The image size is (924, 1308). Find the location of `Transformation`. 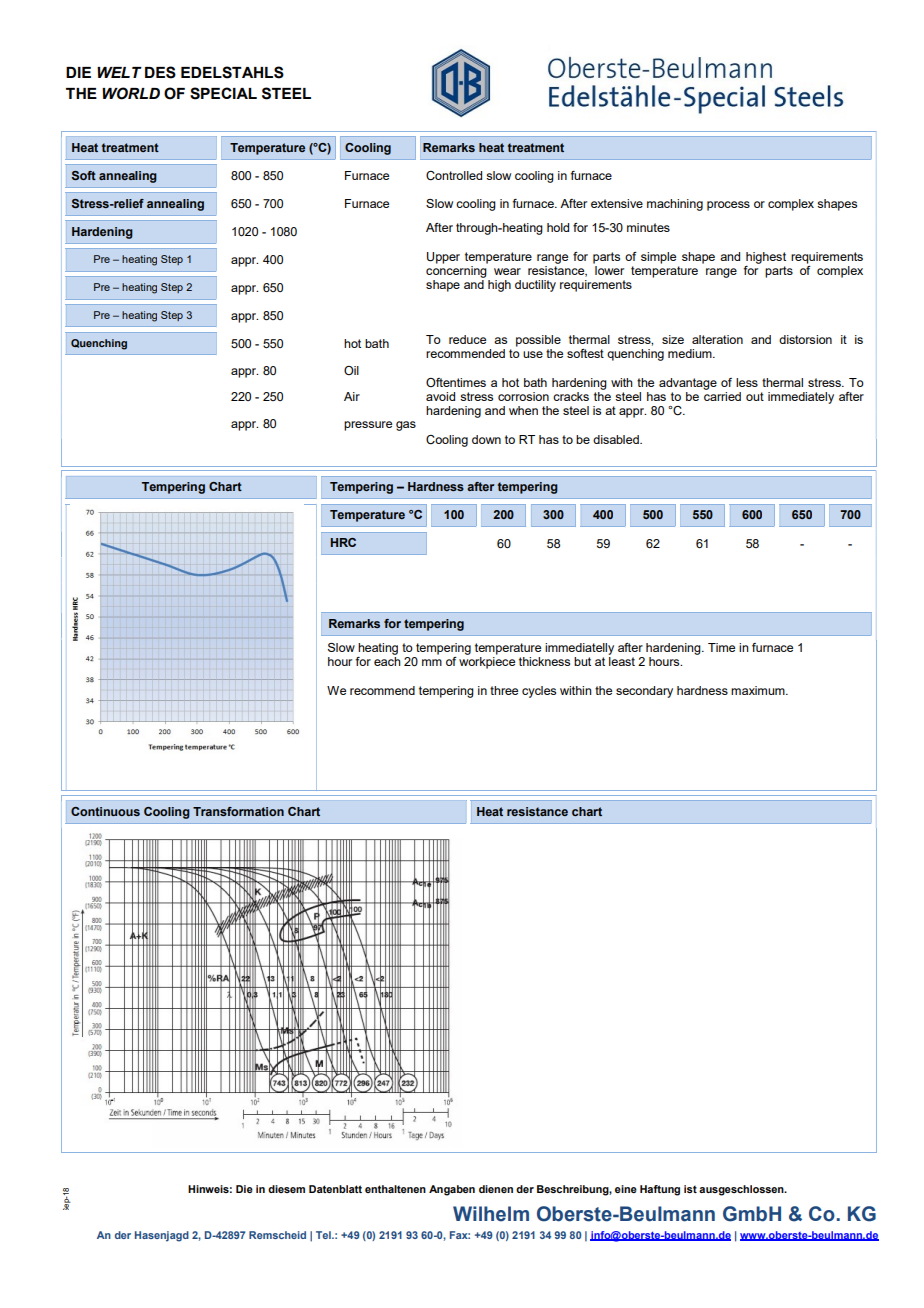

Transformation is located at coordinates (238, 811).
